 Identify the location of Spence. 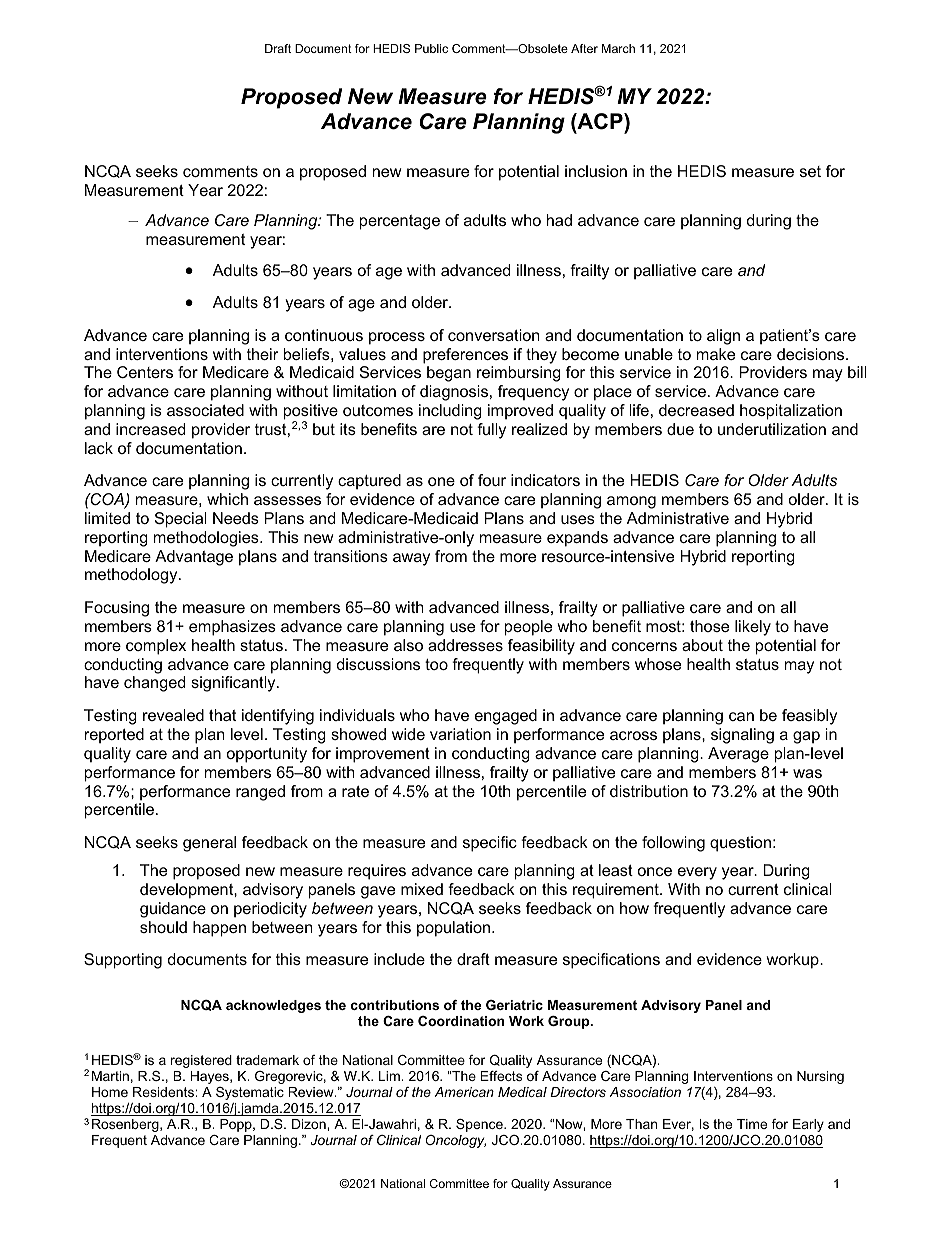
(480, 1125).
